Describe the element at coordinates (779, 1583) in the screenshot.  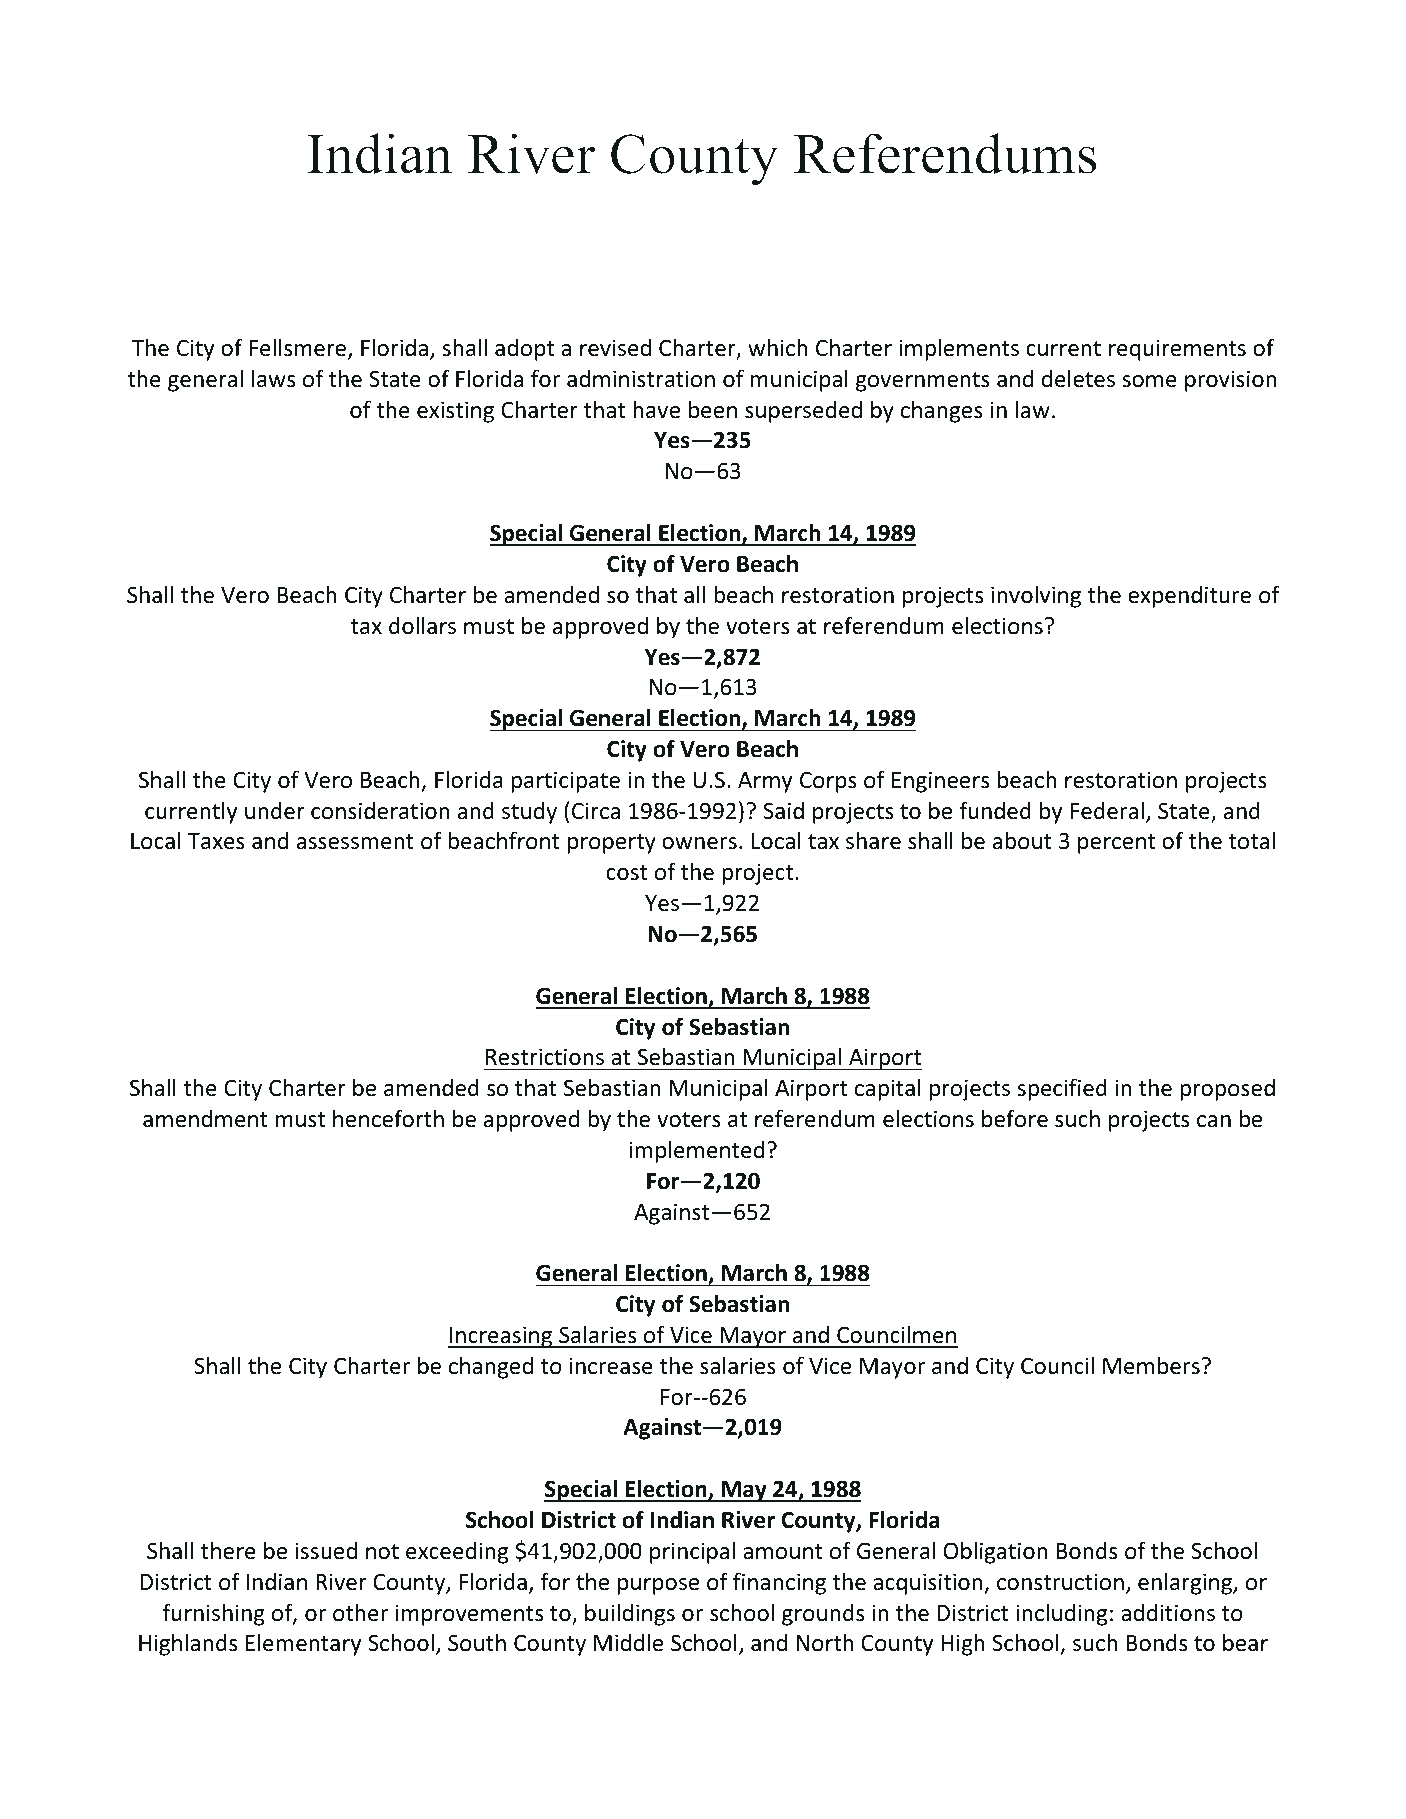
I see `financing` at that location.
